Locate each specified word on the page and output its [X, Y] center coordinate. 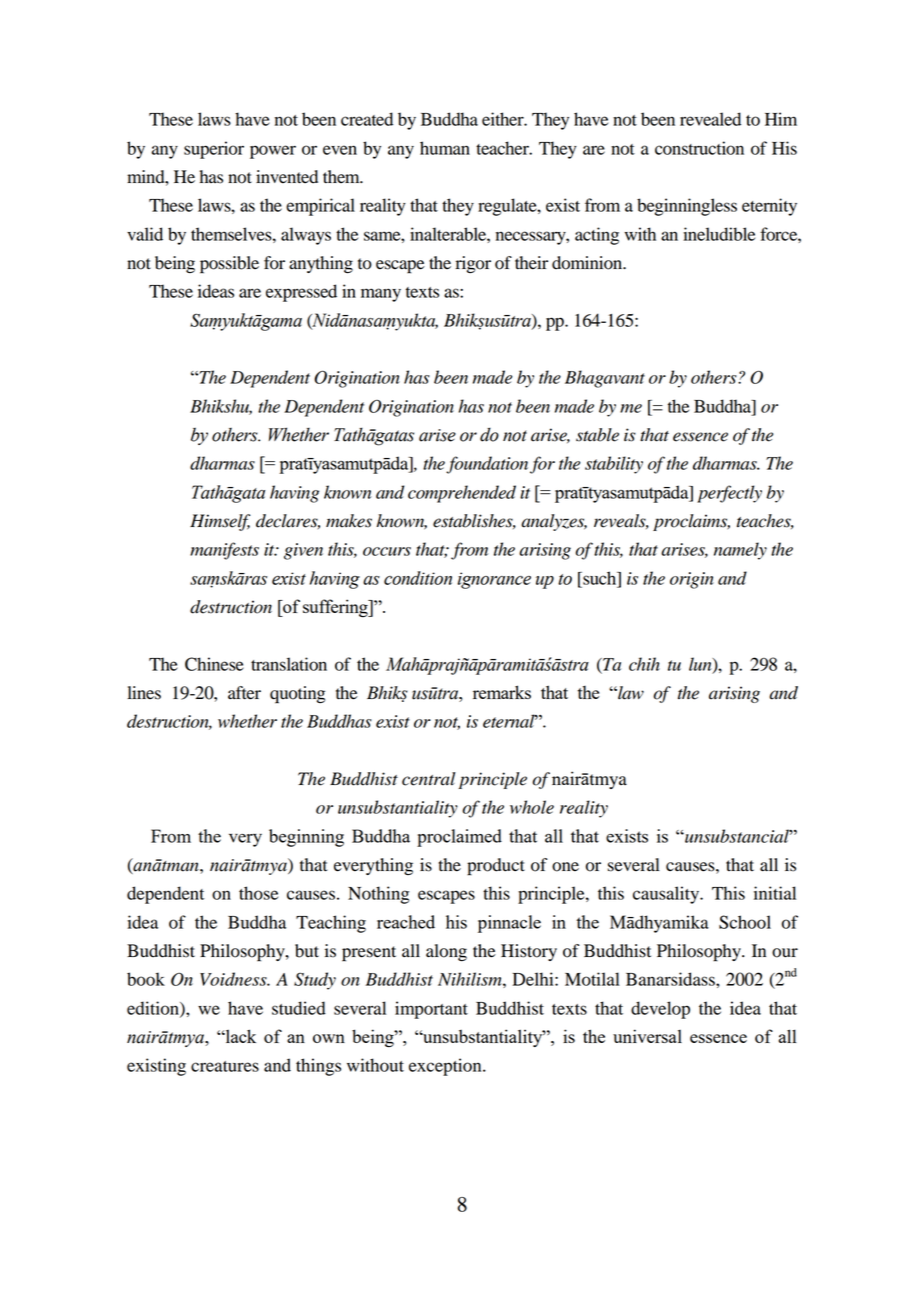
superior [214, 150]
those [258, 893]
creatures [225, 1066]
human [445, 148]
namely [740, 551]
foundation [487, 465]
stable [597, 435]
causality [667, 895]
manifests [224, 551]
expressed [301, 293]
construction [699, 148]
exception [446, 1067]
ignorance [494, 580]
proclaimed [459, 838]
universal [647, 1036]
